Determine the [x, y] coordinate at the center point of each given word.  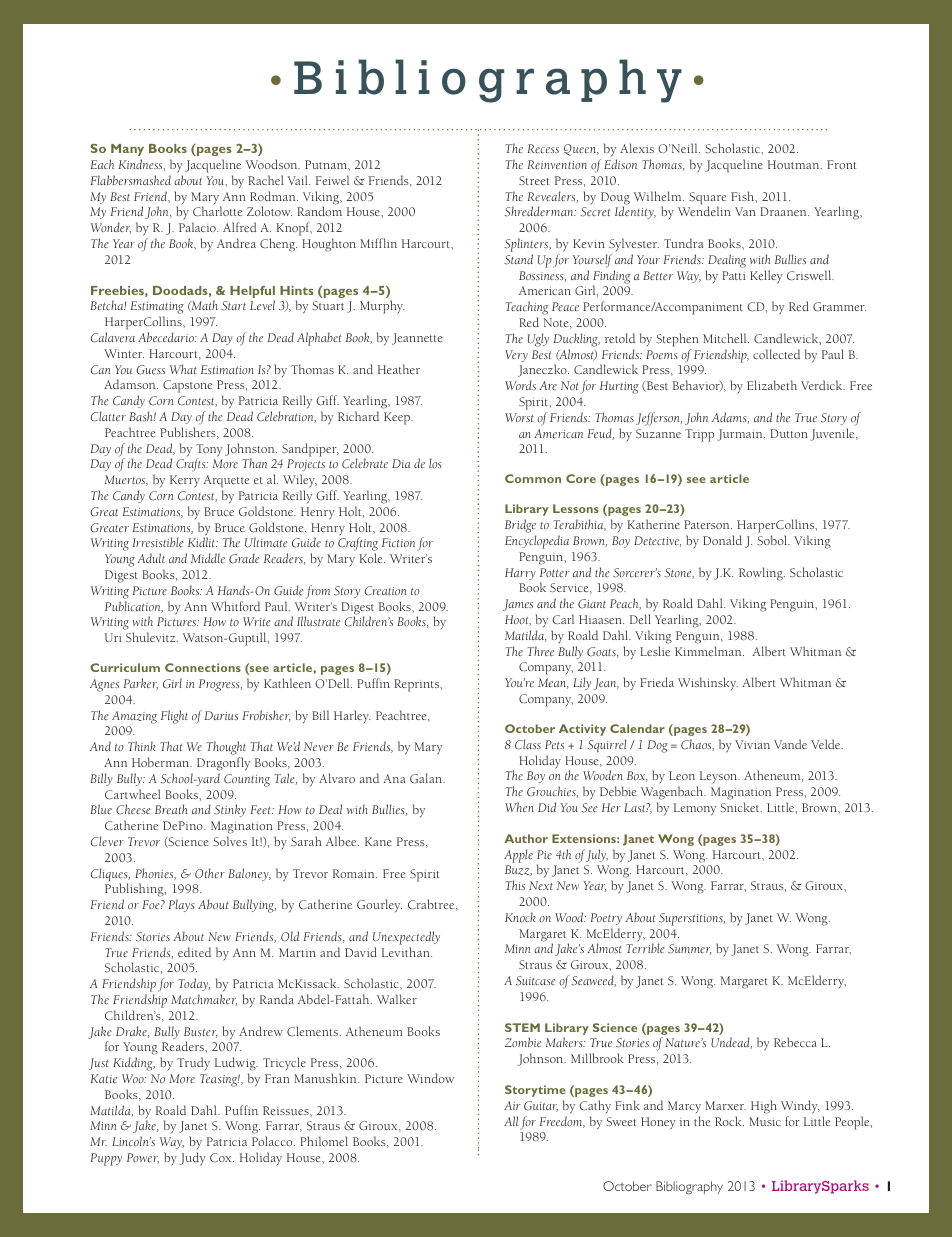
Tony [209, 451]
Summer [689, 949]
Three [541, 651]
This [515, 885]
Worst [519, 417]
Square [707, 199]
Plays [181, 905]
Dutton [789, 433]
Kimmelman [709, 651]
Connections [203, 667]
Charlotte [217, 211]
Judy [193, 1159]
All [511, 1121]
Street [534, 181]
